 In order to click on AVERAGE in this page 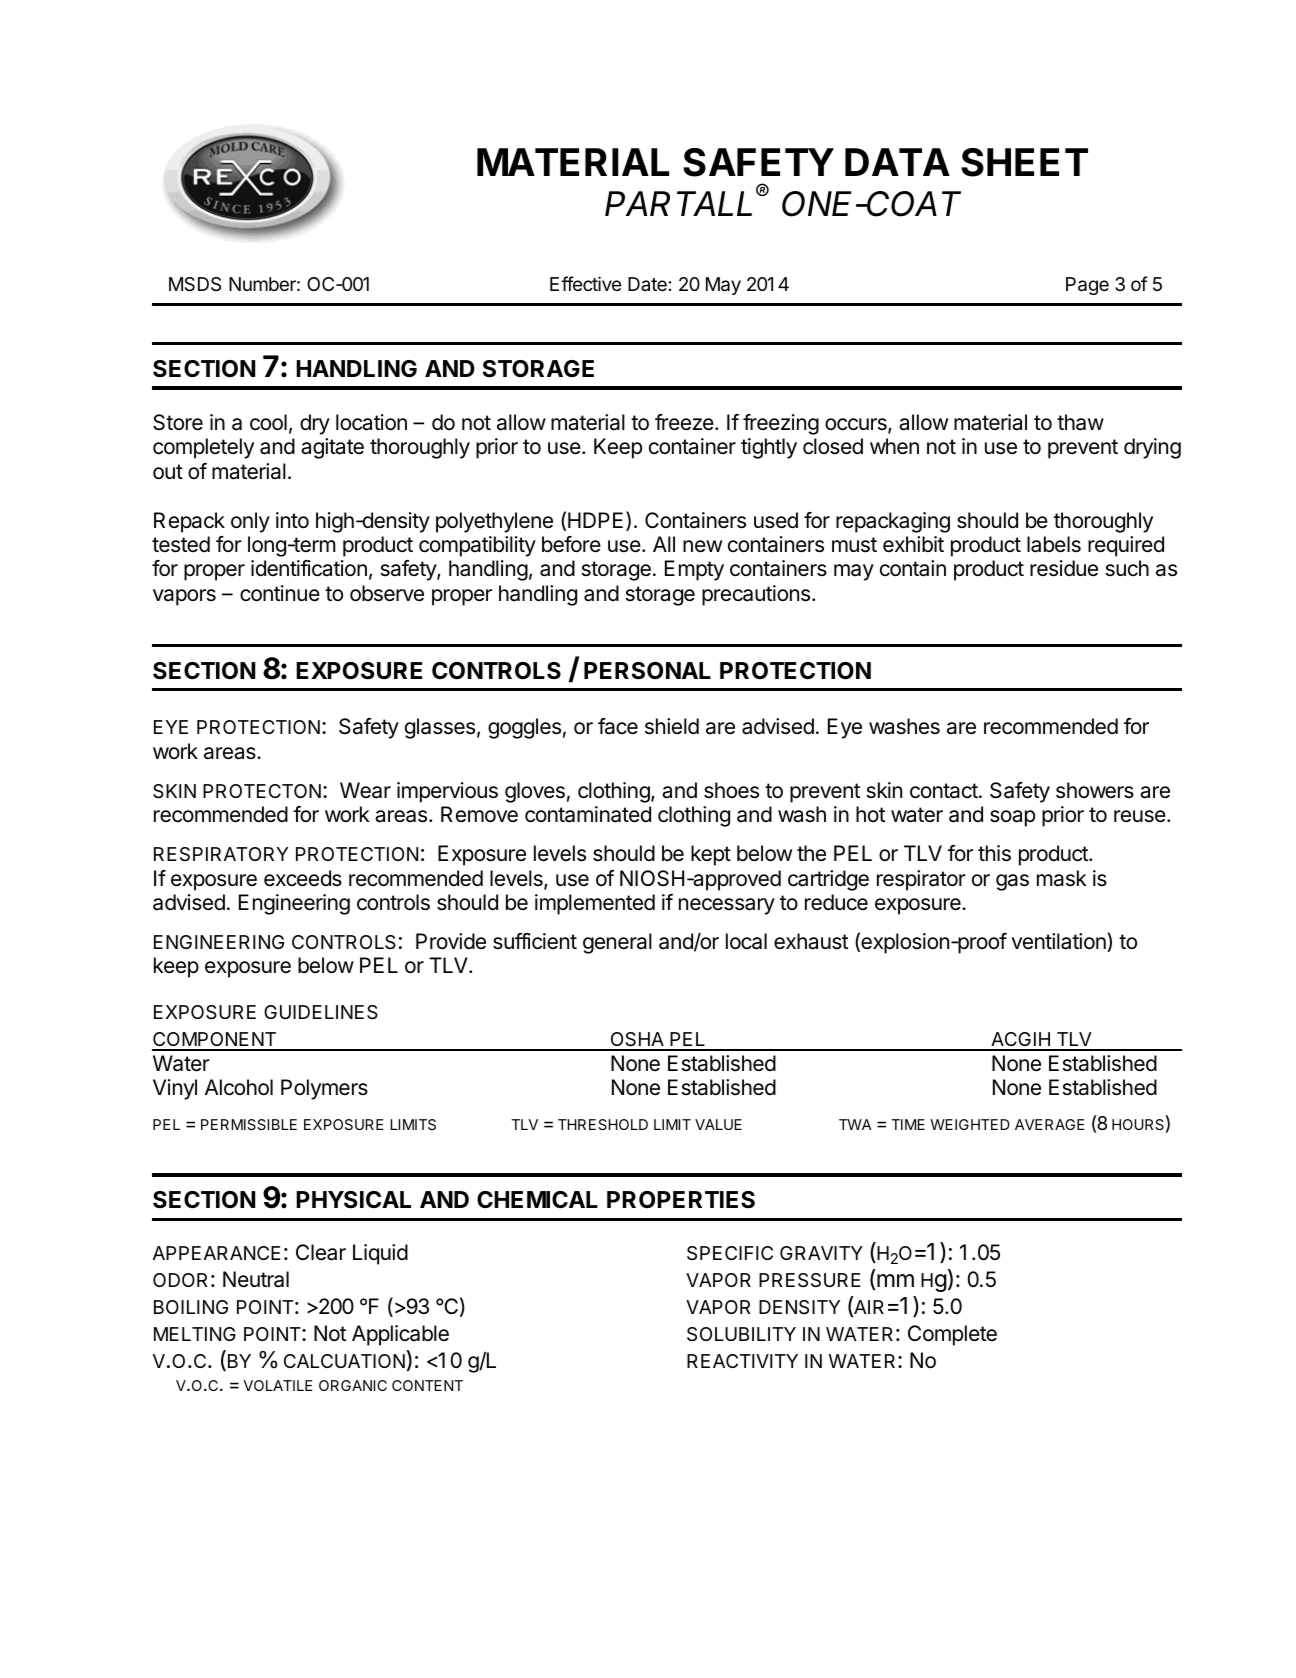, I will do `click(1050, 1124)`.
